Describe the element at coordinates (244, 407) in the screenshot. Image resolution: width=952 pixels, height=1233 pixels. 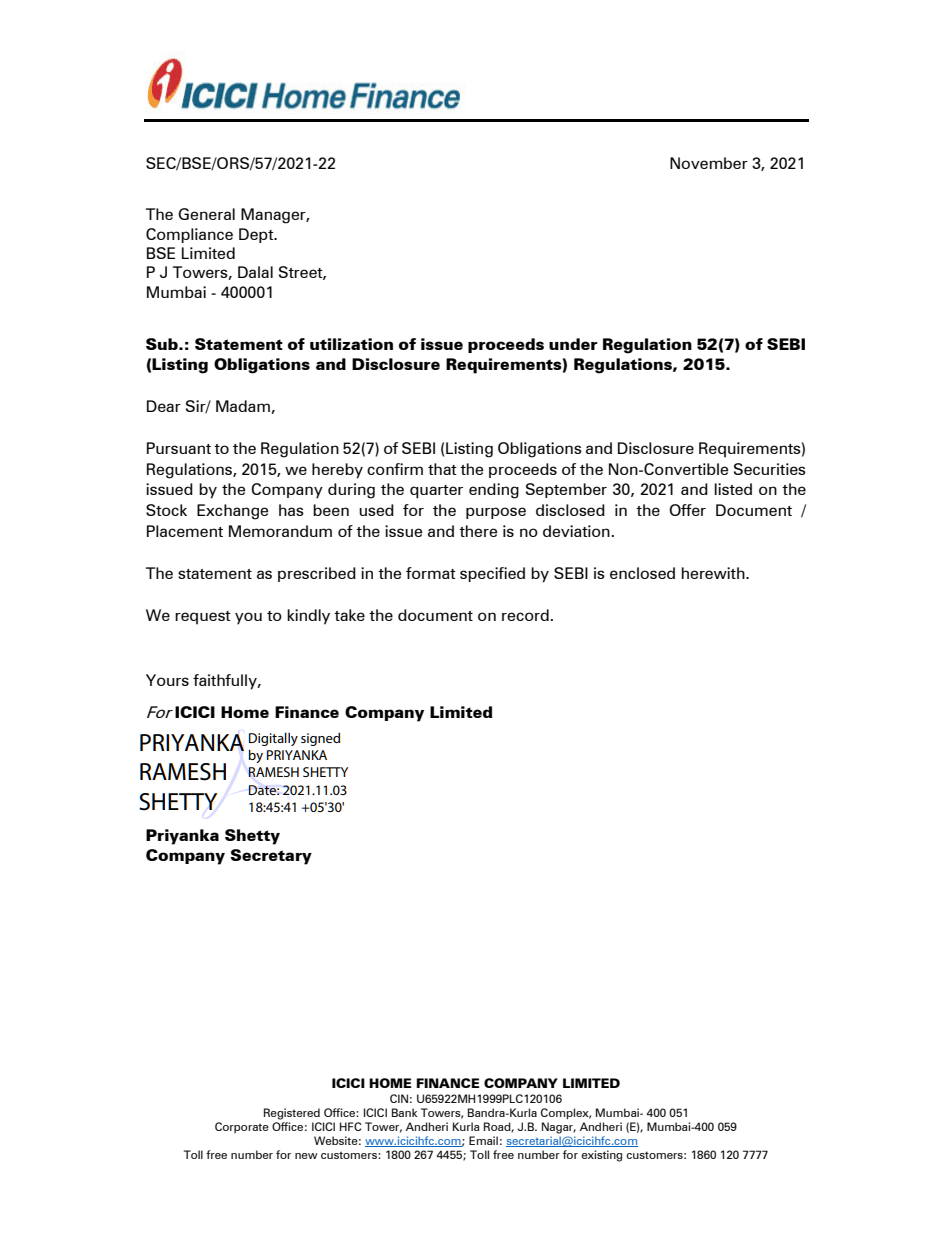
I see `Madam` at that location.
